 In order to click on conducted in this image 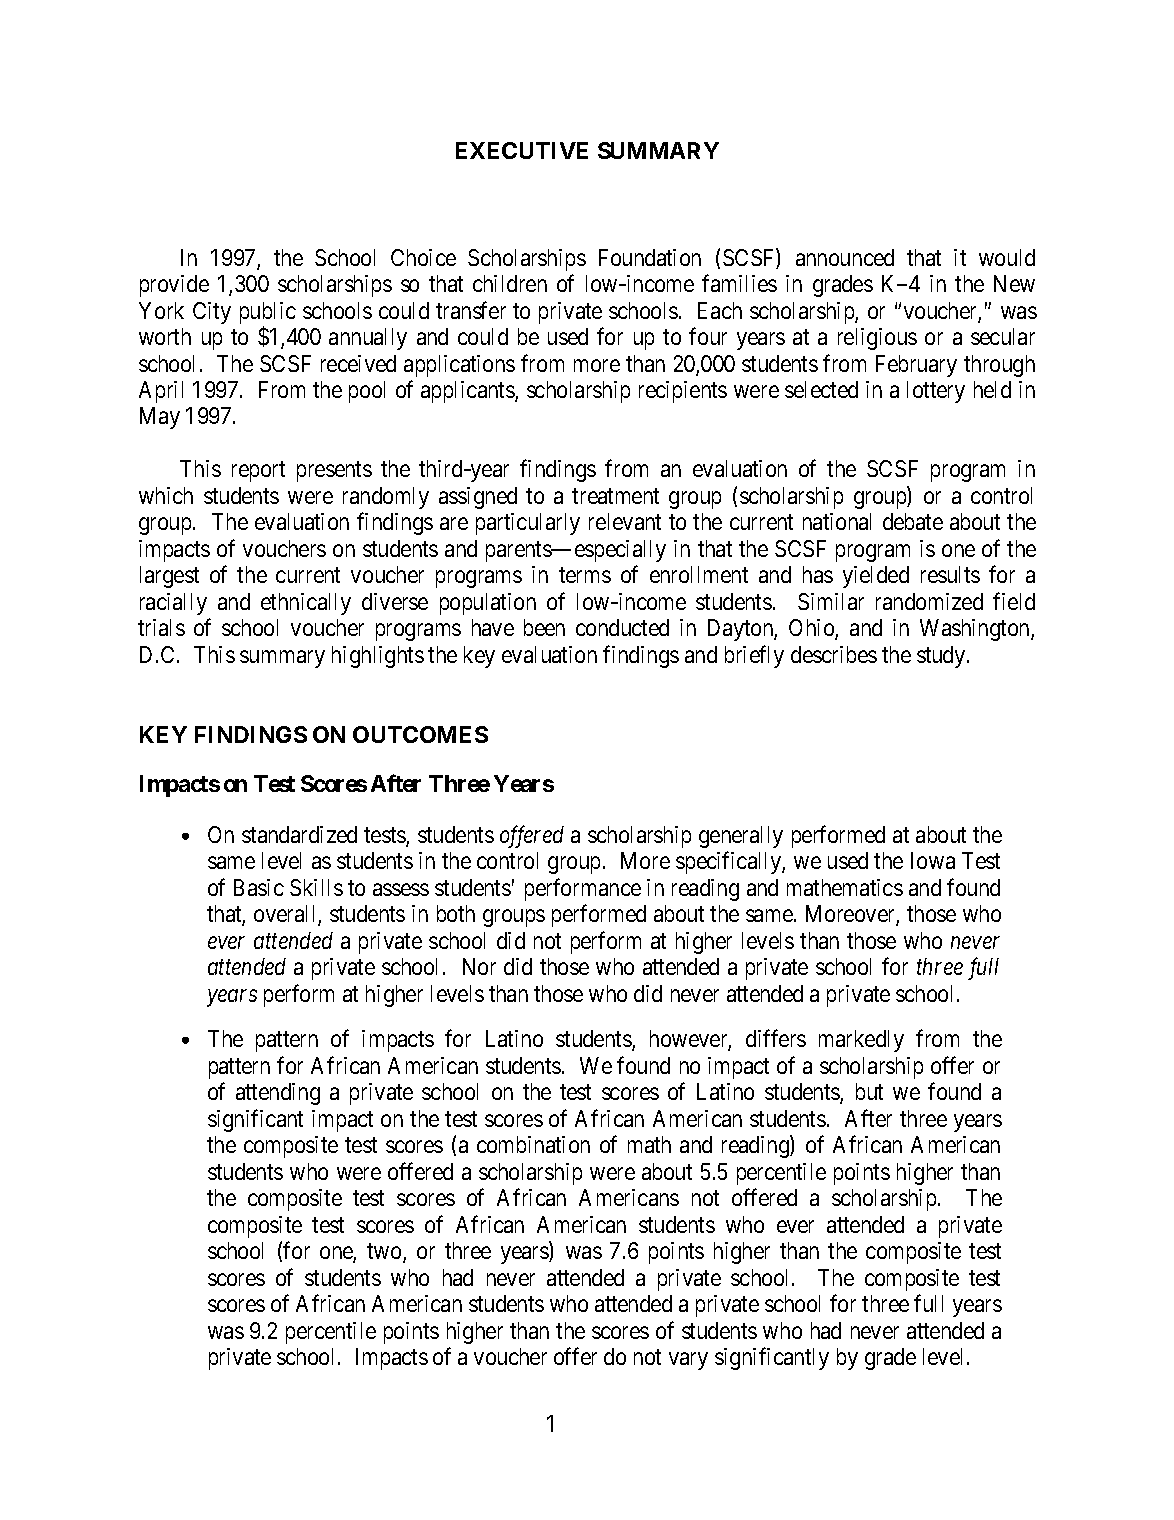, I will do `click(622, 627)`.
